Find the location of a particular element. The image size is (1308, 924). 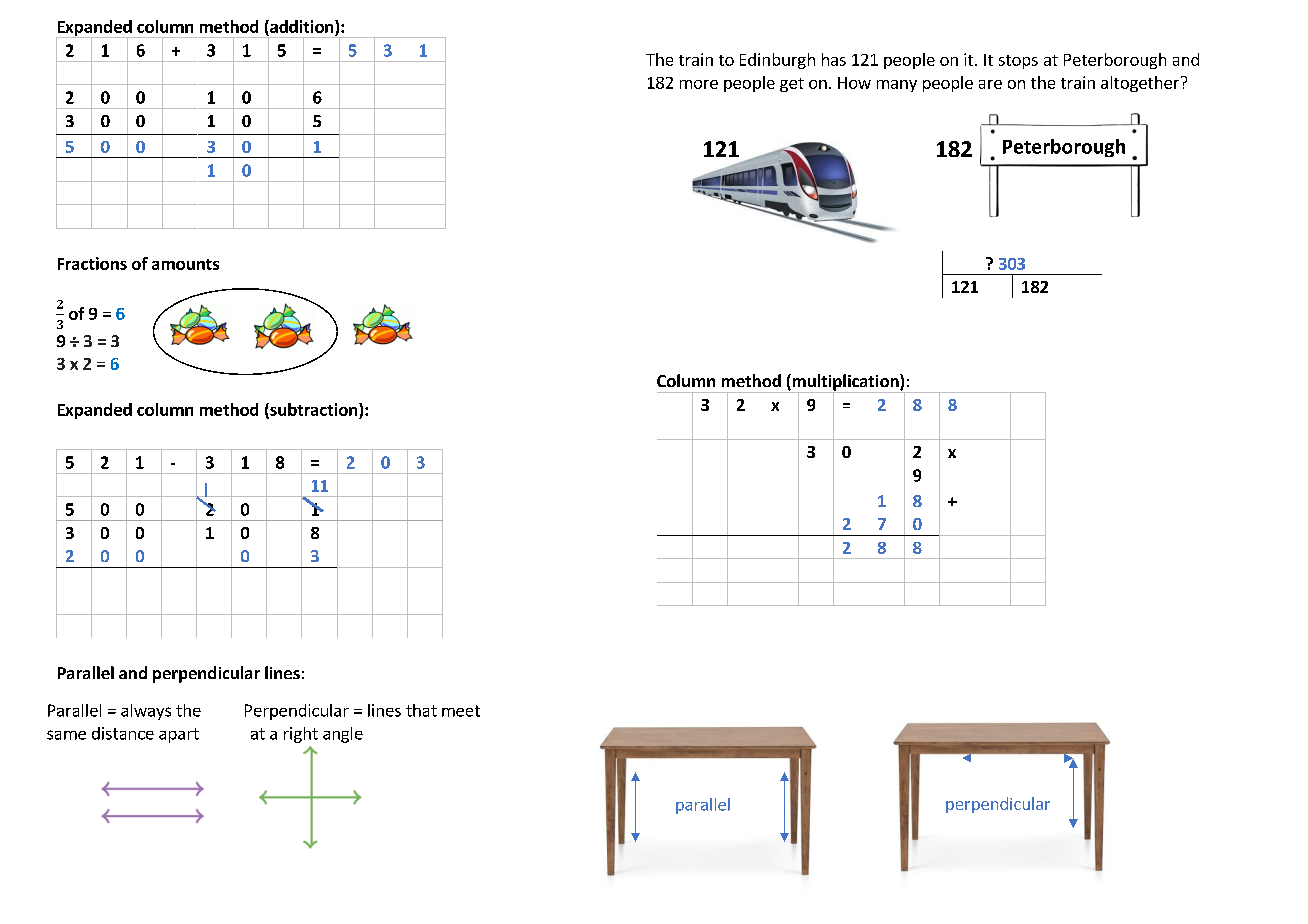

amounts is located at coordinates (185, 264).
